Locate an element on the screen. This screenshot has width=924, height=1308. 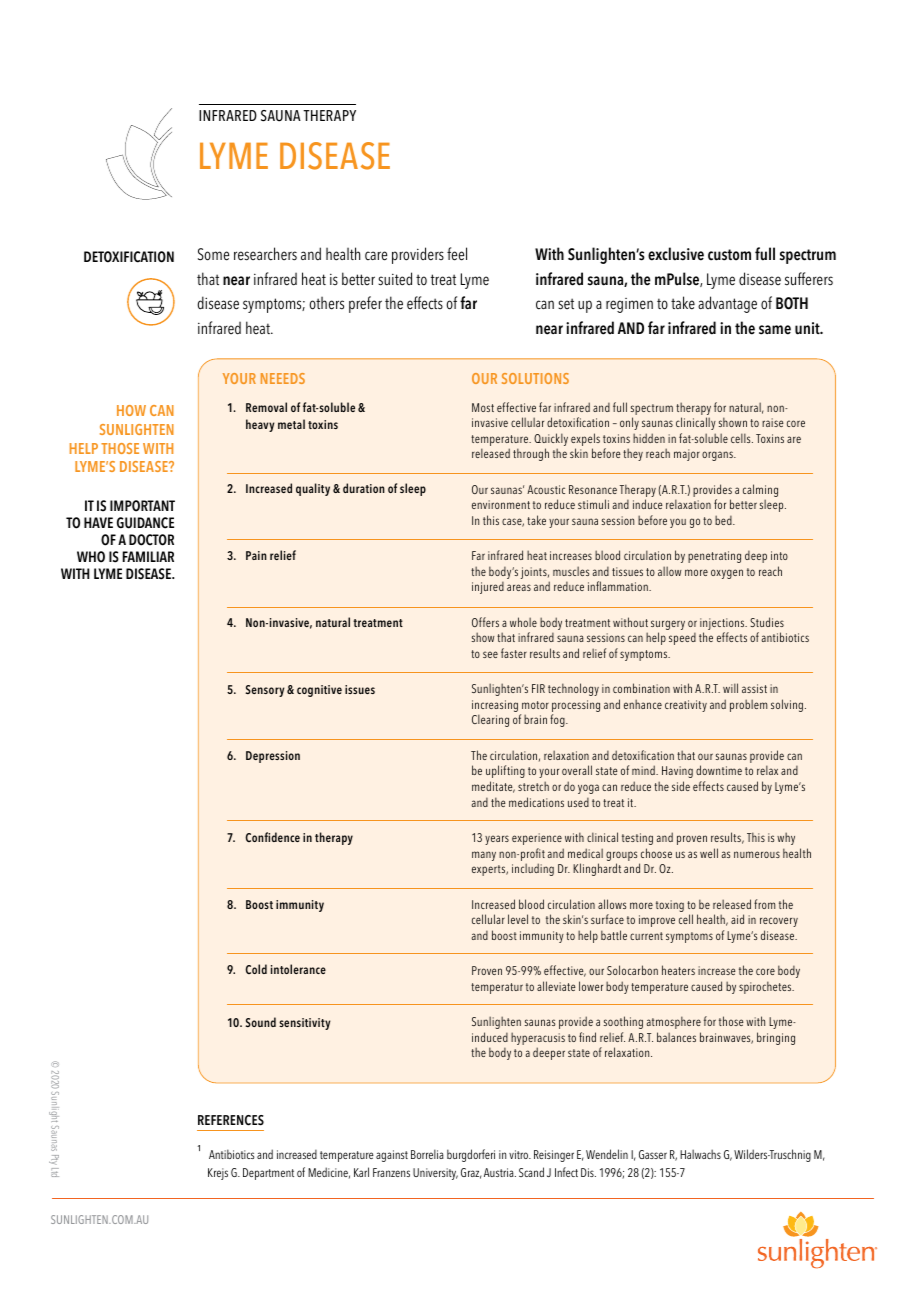
Confidence is located at coordinates (272, 837).
